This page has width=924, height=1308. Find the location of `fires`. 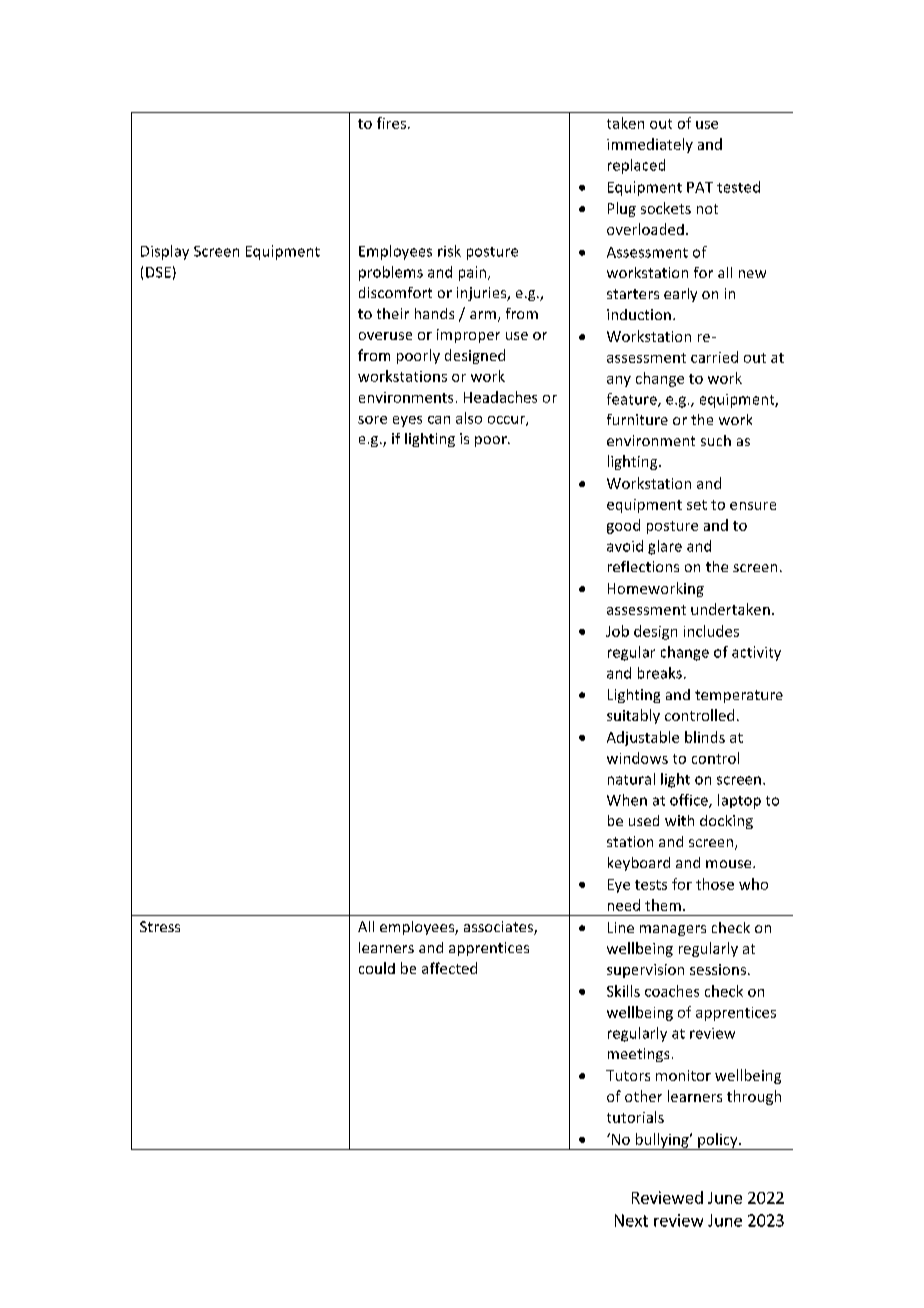

fires is located at coordinates (391, 123).
